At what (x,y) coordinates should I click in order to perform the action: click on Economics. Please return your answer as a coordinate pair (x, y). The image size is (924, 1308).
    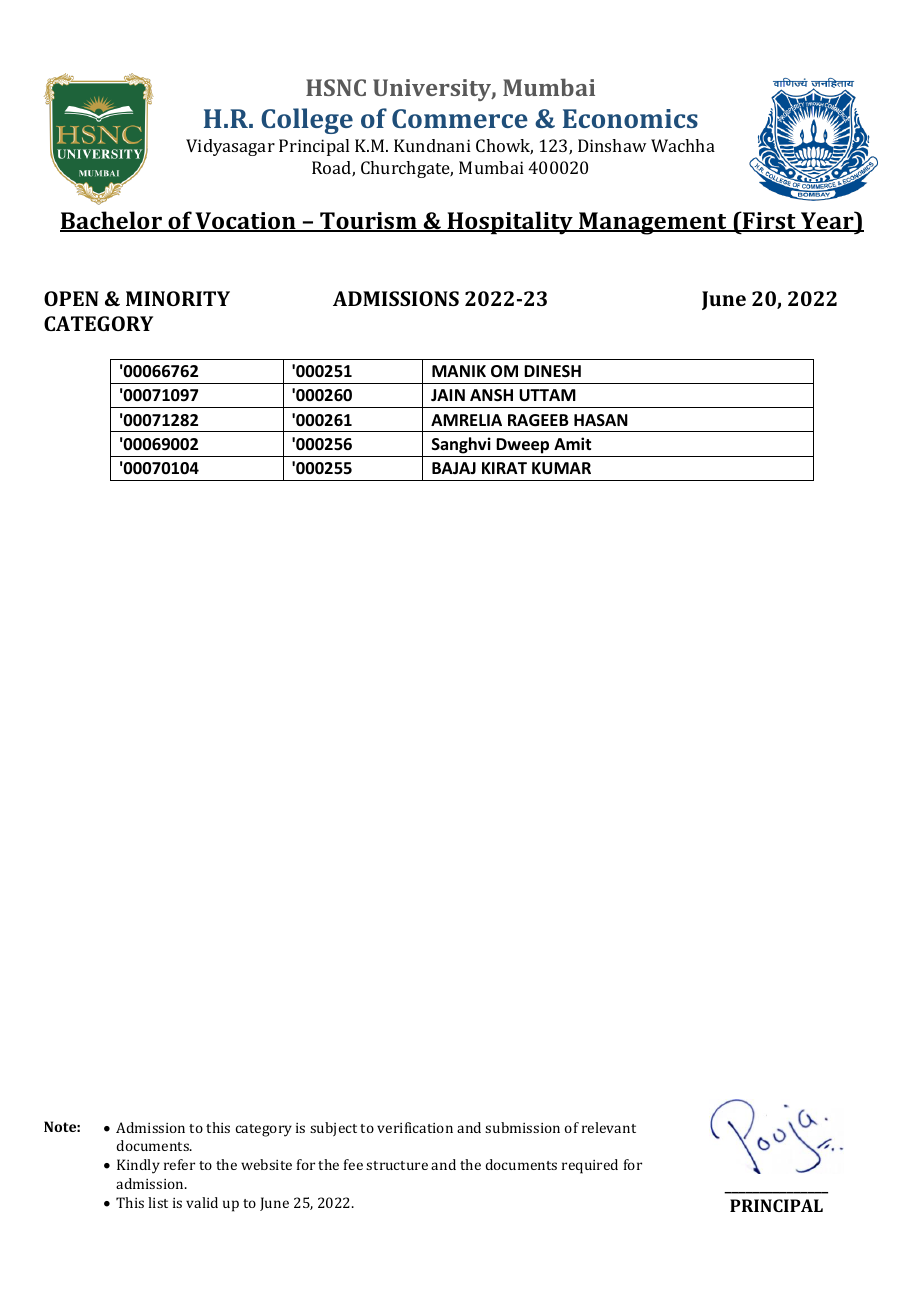
    Looking at the image, I should click on (630, 118).
